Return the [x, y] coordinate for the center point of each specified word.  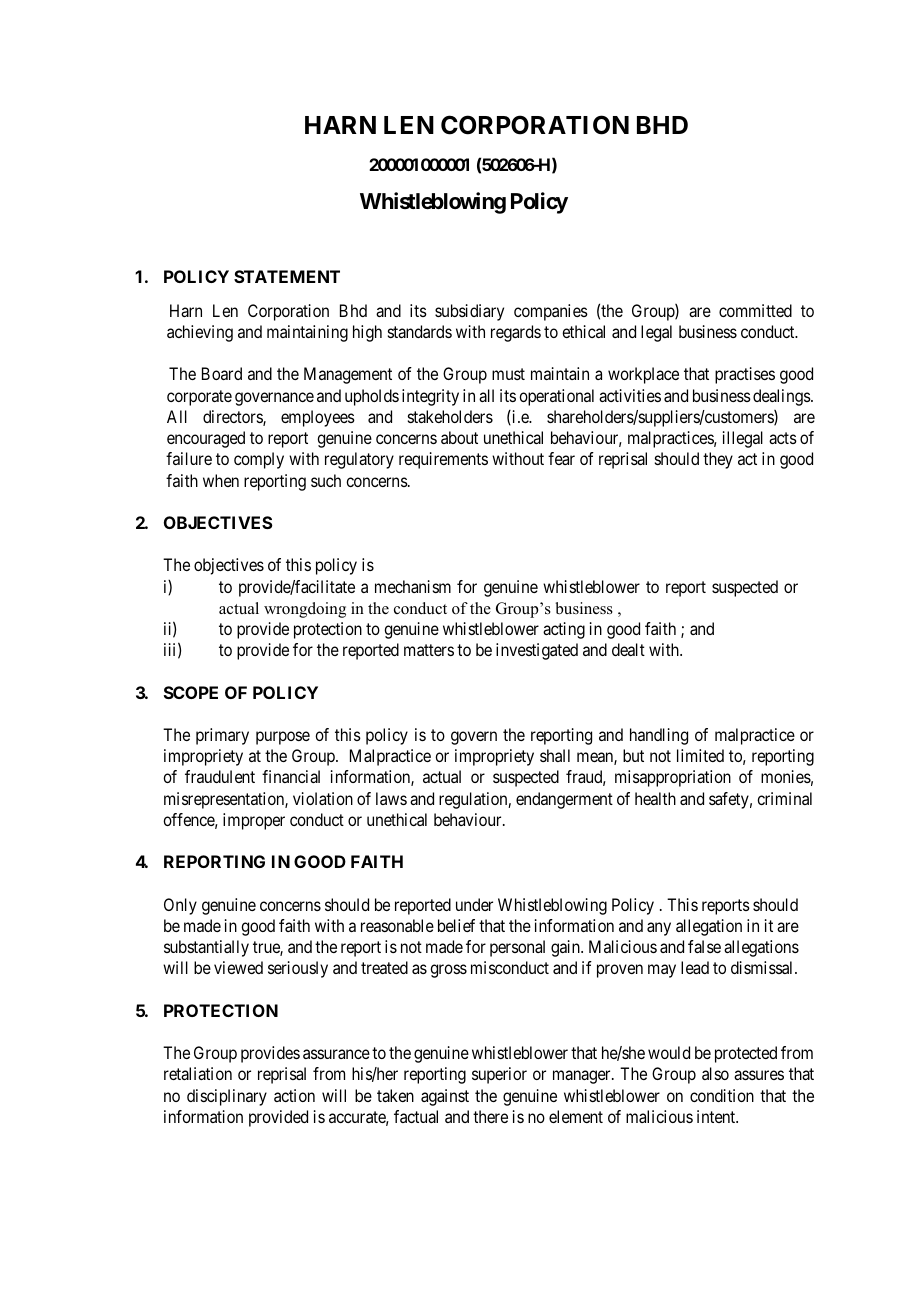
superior [499, 1075]
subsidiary [469, 312]
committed [755, 310]
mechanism [413, 586]
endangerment [564, 800]
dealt [628, 649]
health [655, 798]
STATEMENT [287, 276]
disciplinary [227, 1097]
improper [254, 821]
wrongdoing [305, 610]
